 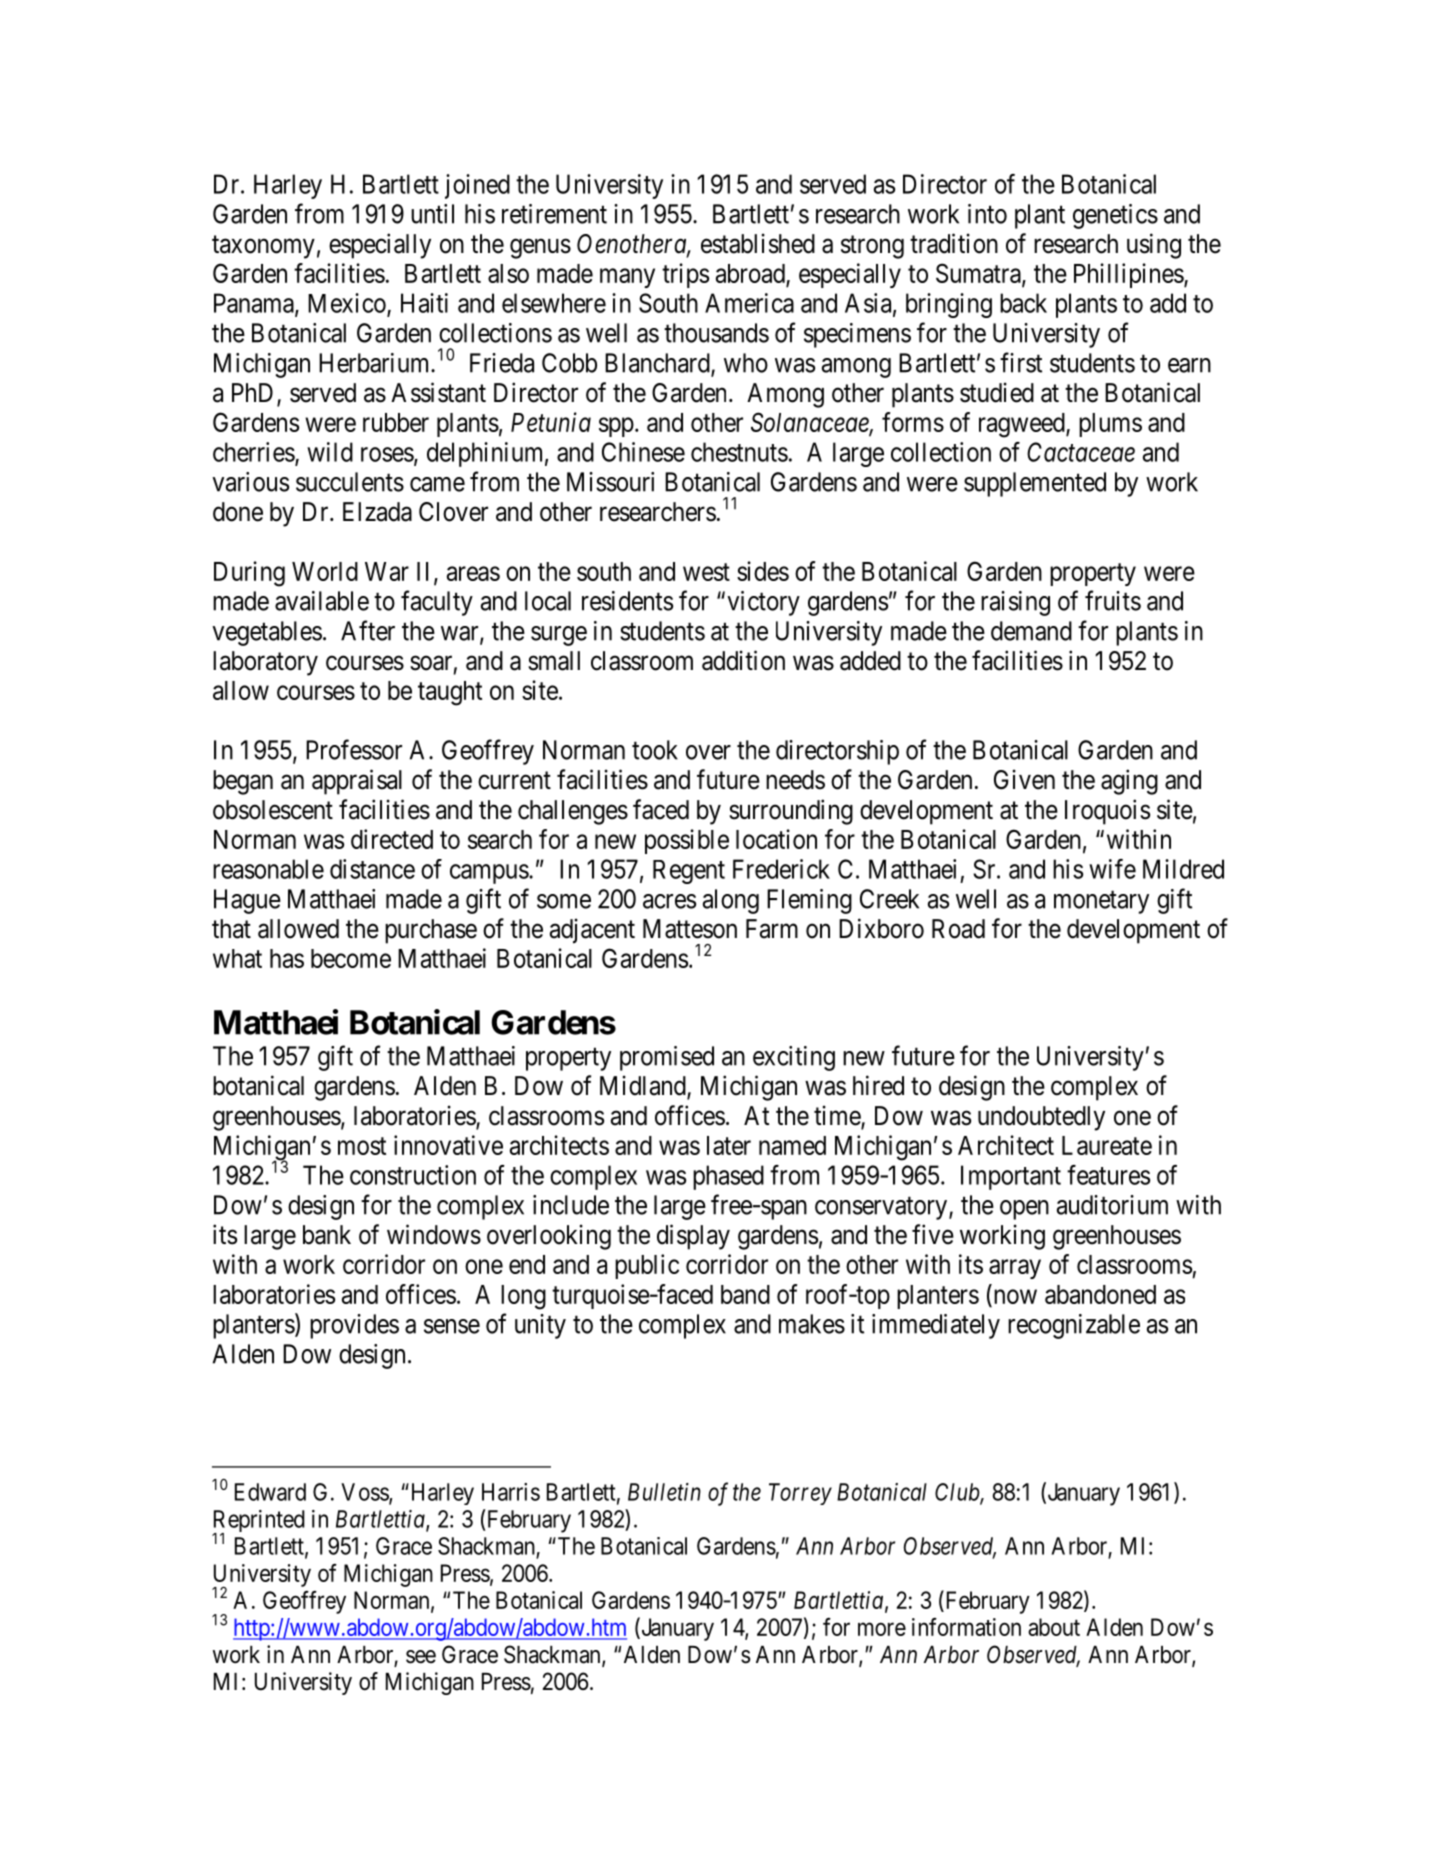 I want to click on Iroquois, so click(x=1107, y=812).
